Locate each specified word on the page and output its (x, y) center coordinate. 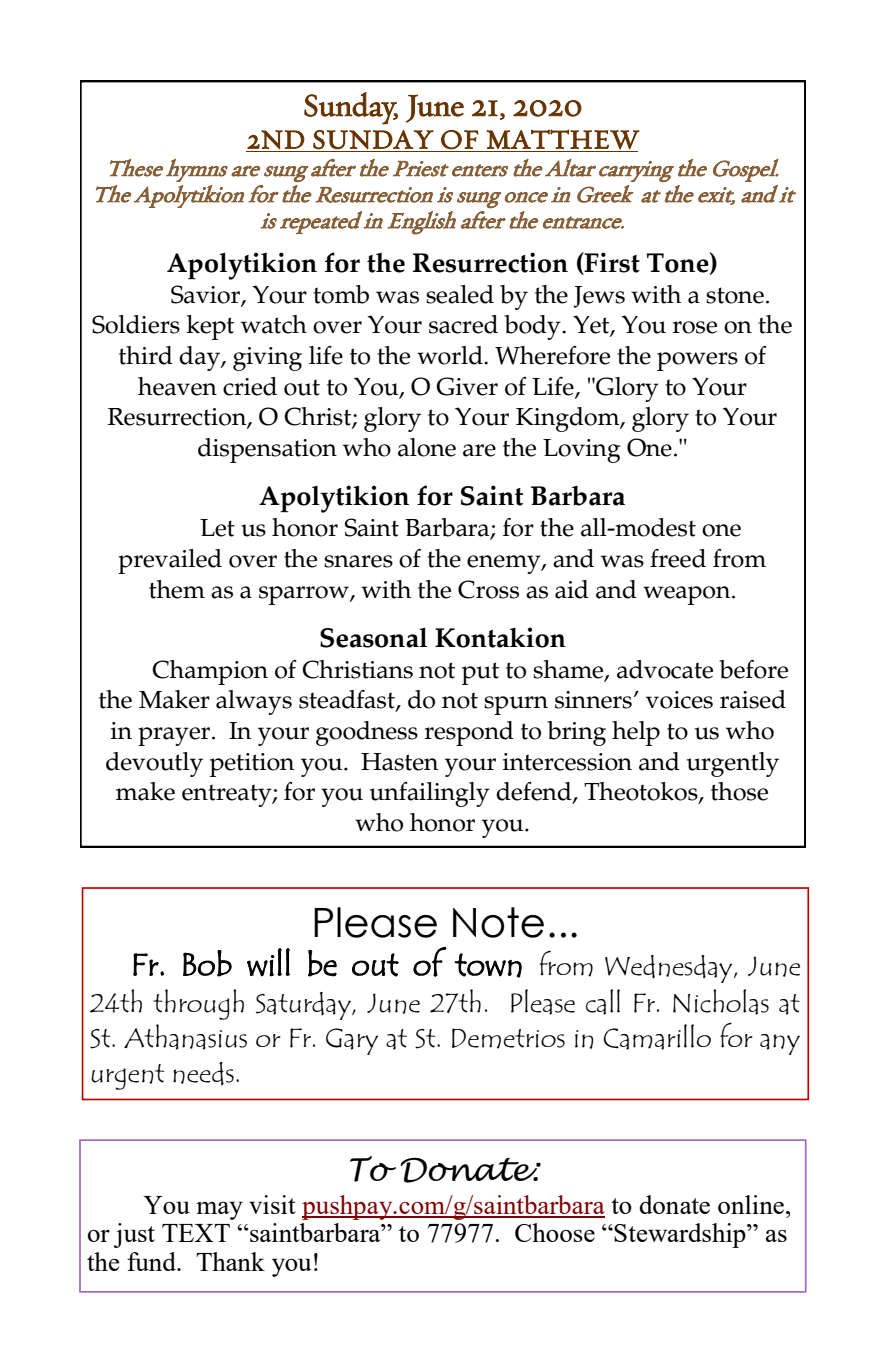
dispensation (267, 450)
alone (427, 447)
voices (679, 700)
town (488, 965)
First (611, 263)
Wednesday (670, 969)
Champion (210, 672)
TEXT (196, 1233)
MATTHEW (563, 139)
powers (697, 361)
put (480, 673)
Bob (207, 963)
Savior (206, 295)
